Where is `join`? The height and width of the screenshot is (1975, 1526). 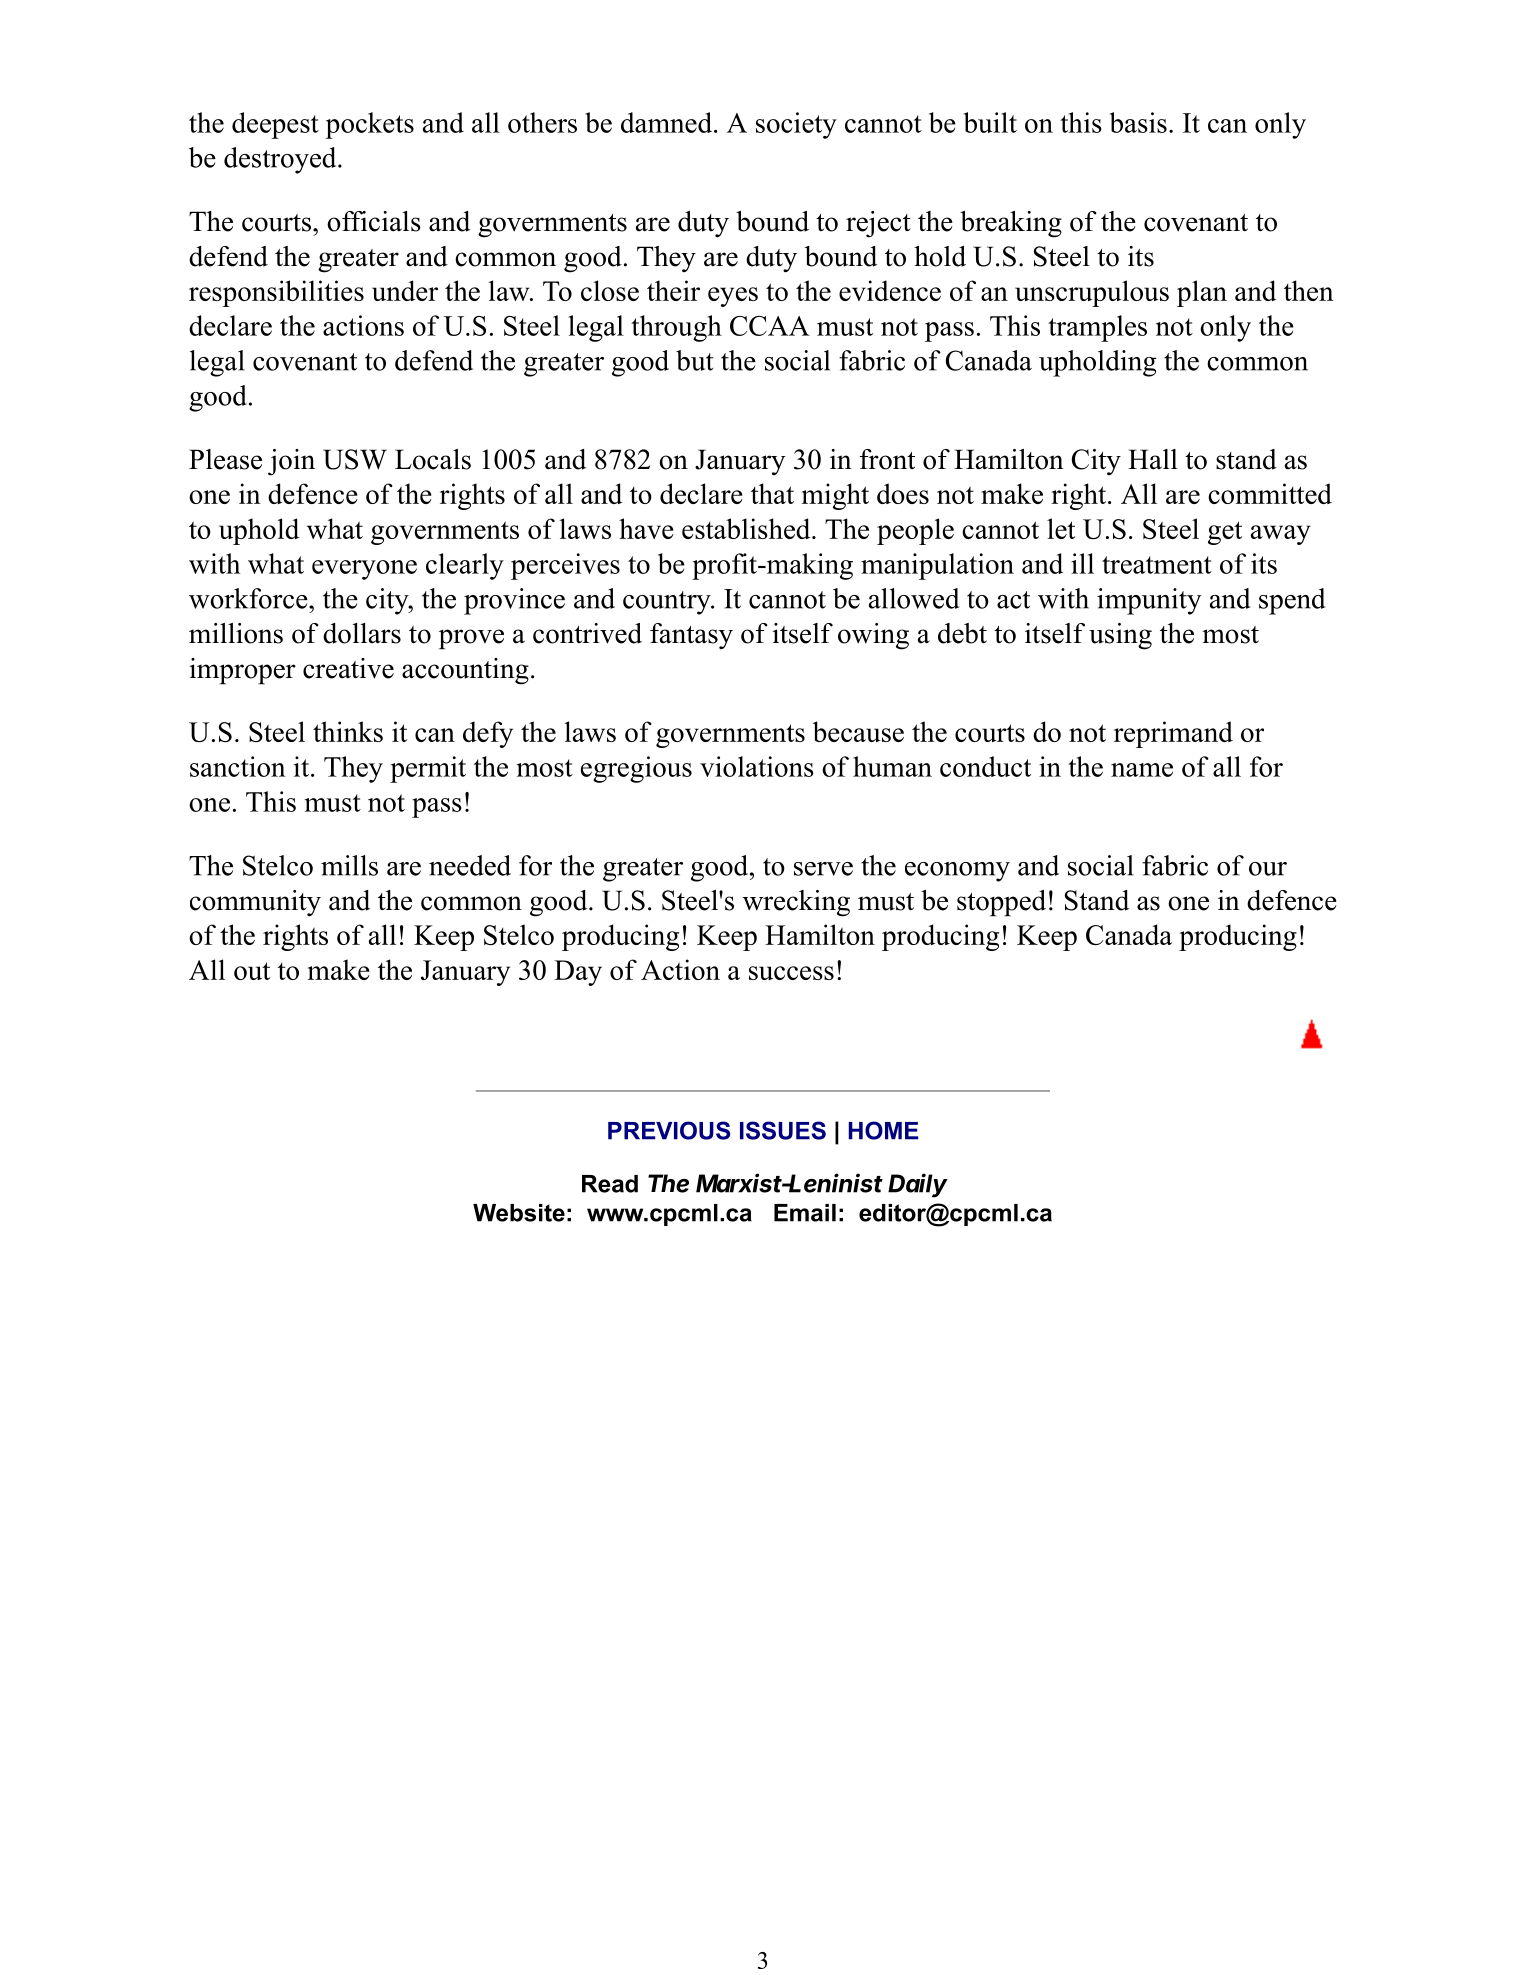
join is located at coordinates (291, 462).
